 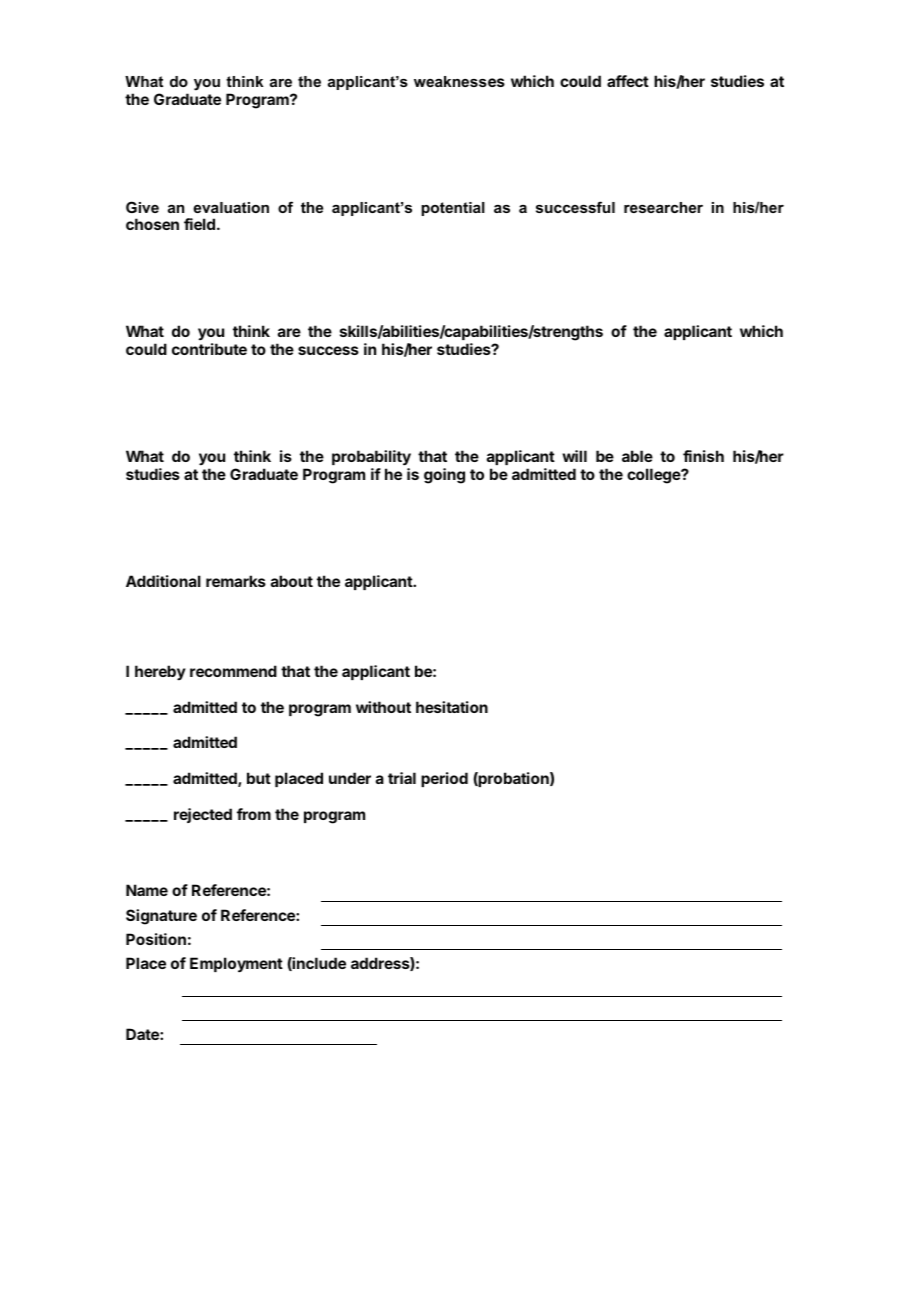 What do you see at coordinates (628, 81) in the page?
I see `affect` at bounding box center [628, 81].
